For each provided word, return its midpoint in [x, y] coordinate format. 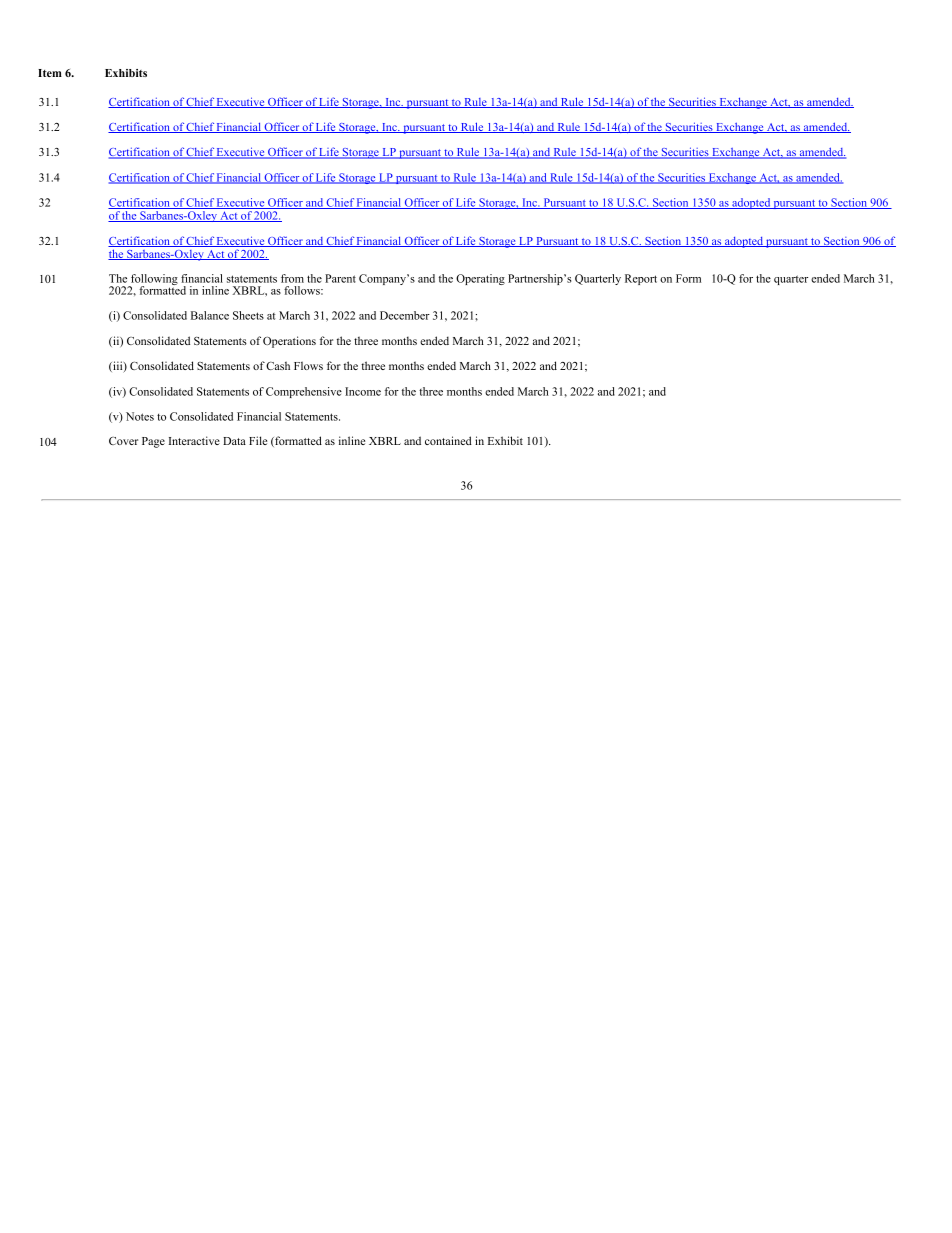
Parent [340, 278]
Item [50, 73]
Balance [210, 315]
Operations [289, 342]
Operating [480, 279]
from [292, 278]
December [405, 315]
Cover [123, 441]
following [153, 281]
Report [641, 279]
